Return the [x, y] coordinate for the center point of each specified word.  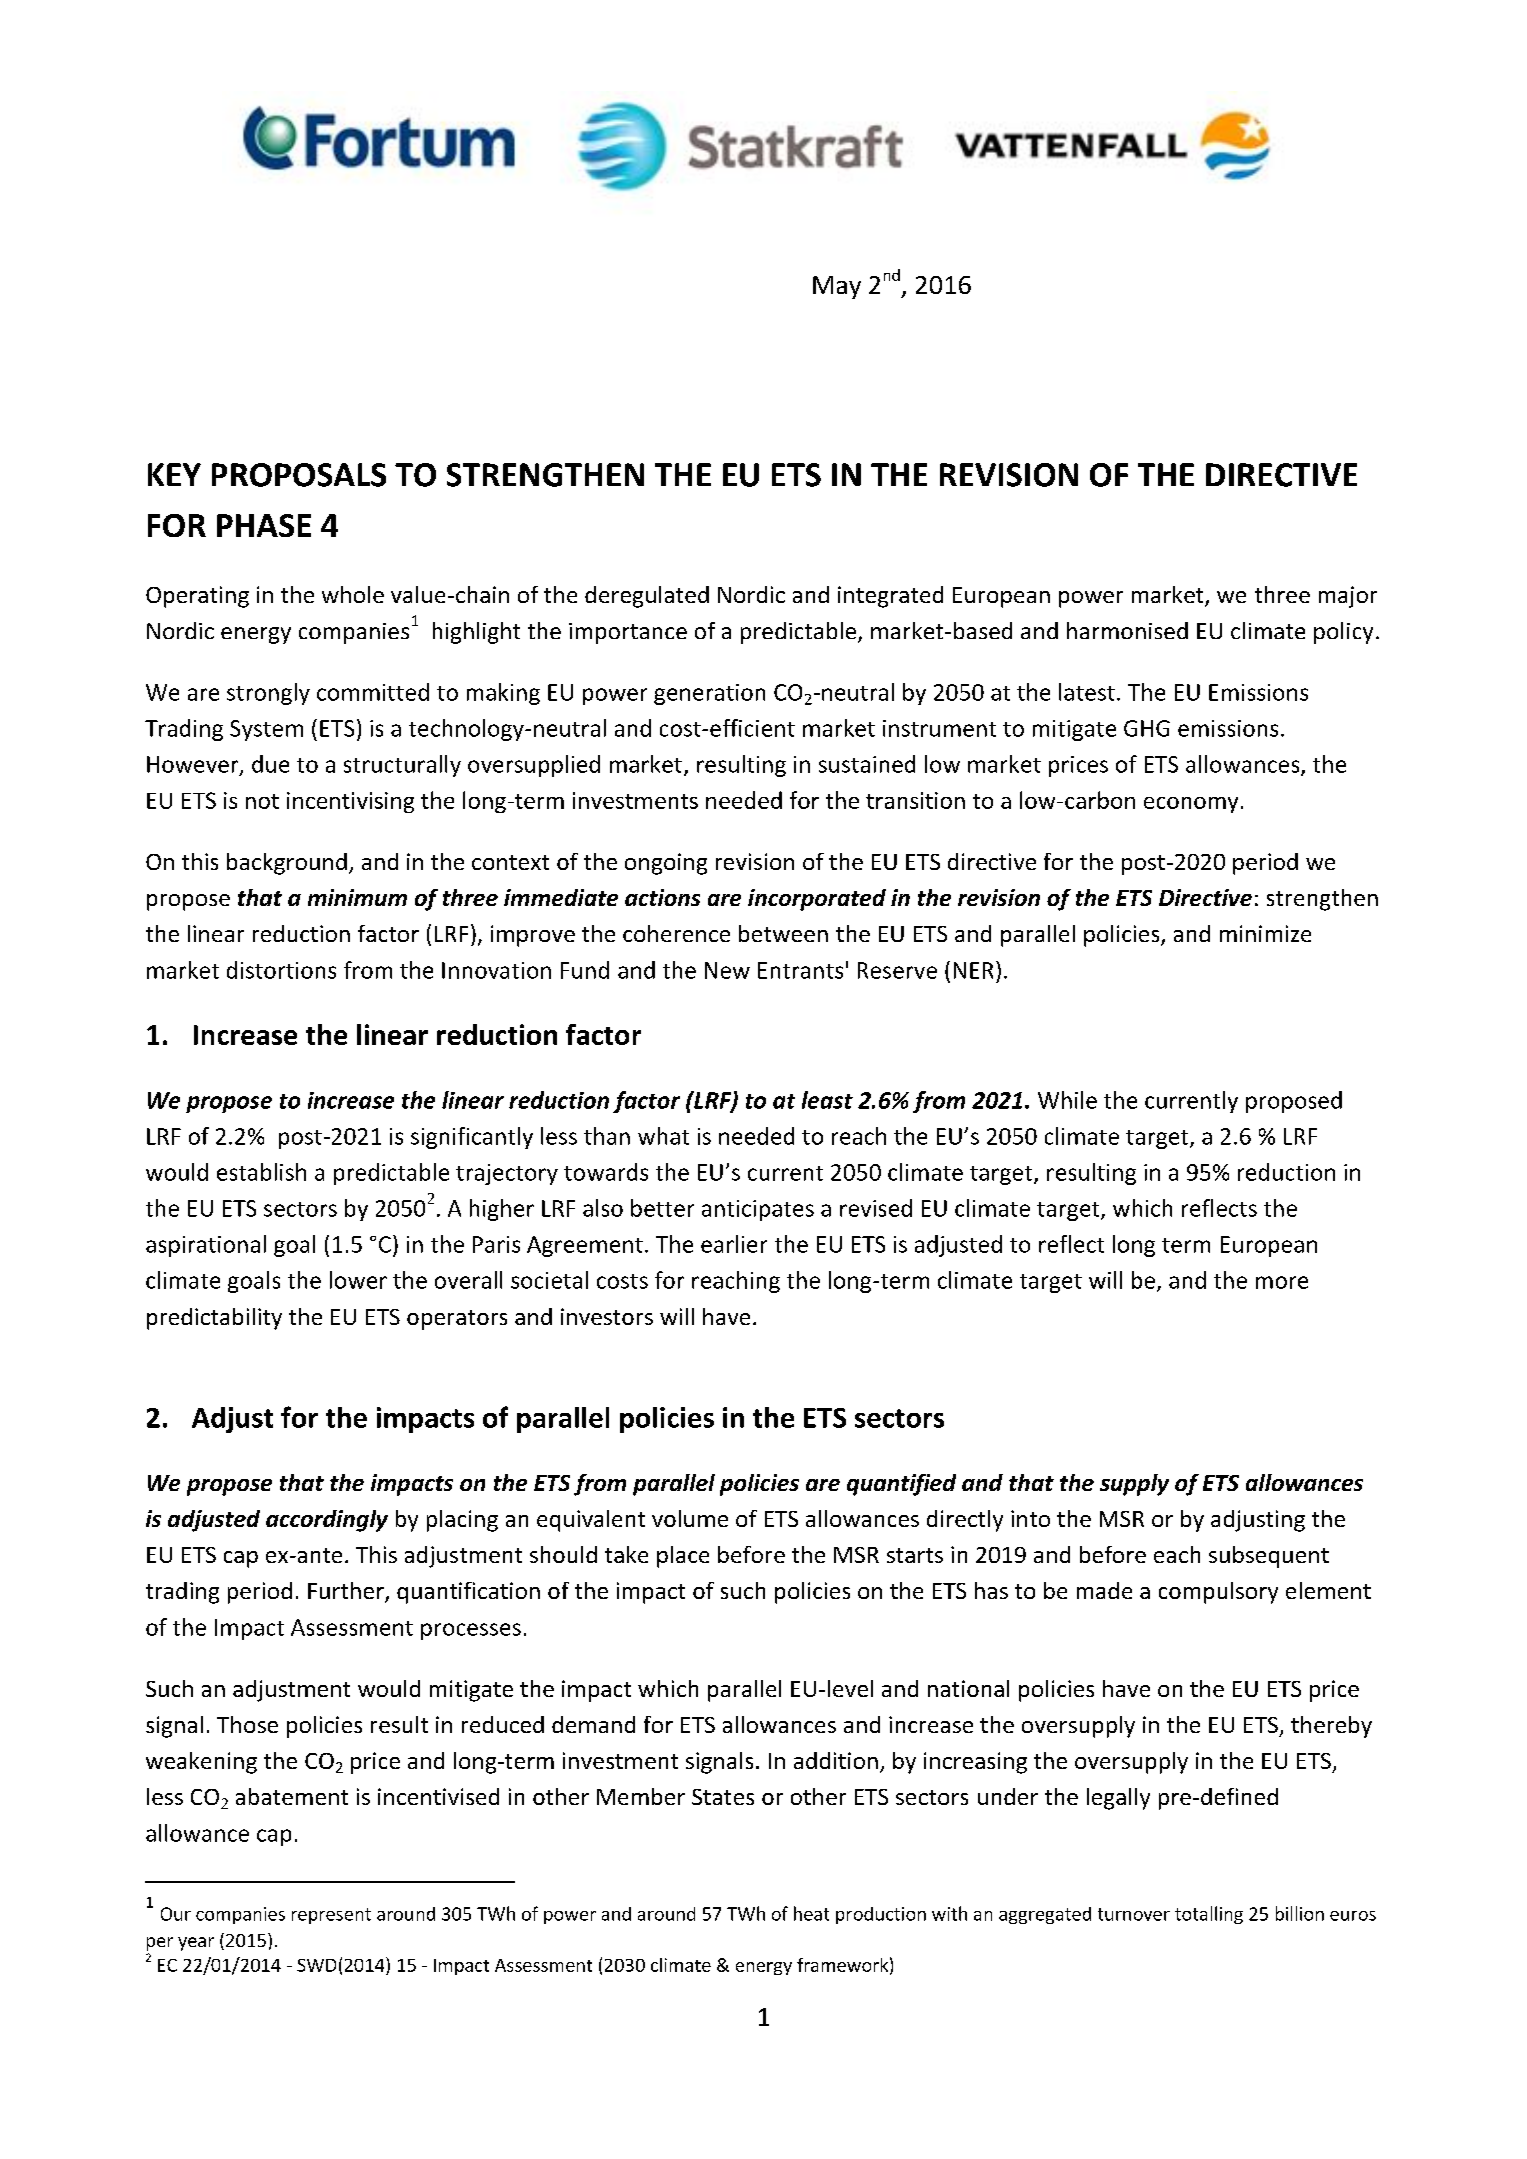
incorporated [817, 900]
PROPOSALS [299, 475]
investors [607, 1316]
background [287, 864]
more [1282, 1282]
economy [1191, 805]
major [1348, 597]
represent [331, 1916]
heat [811, 1913]
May [837, 287]
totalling [1209, 1915]
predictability [214, 1319]
